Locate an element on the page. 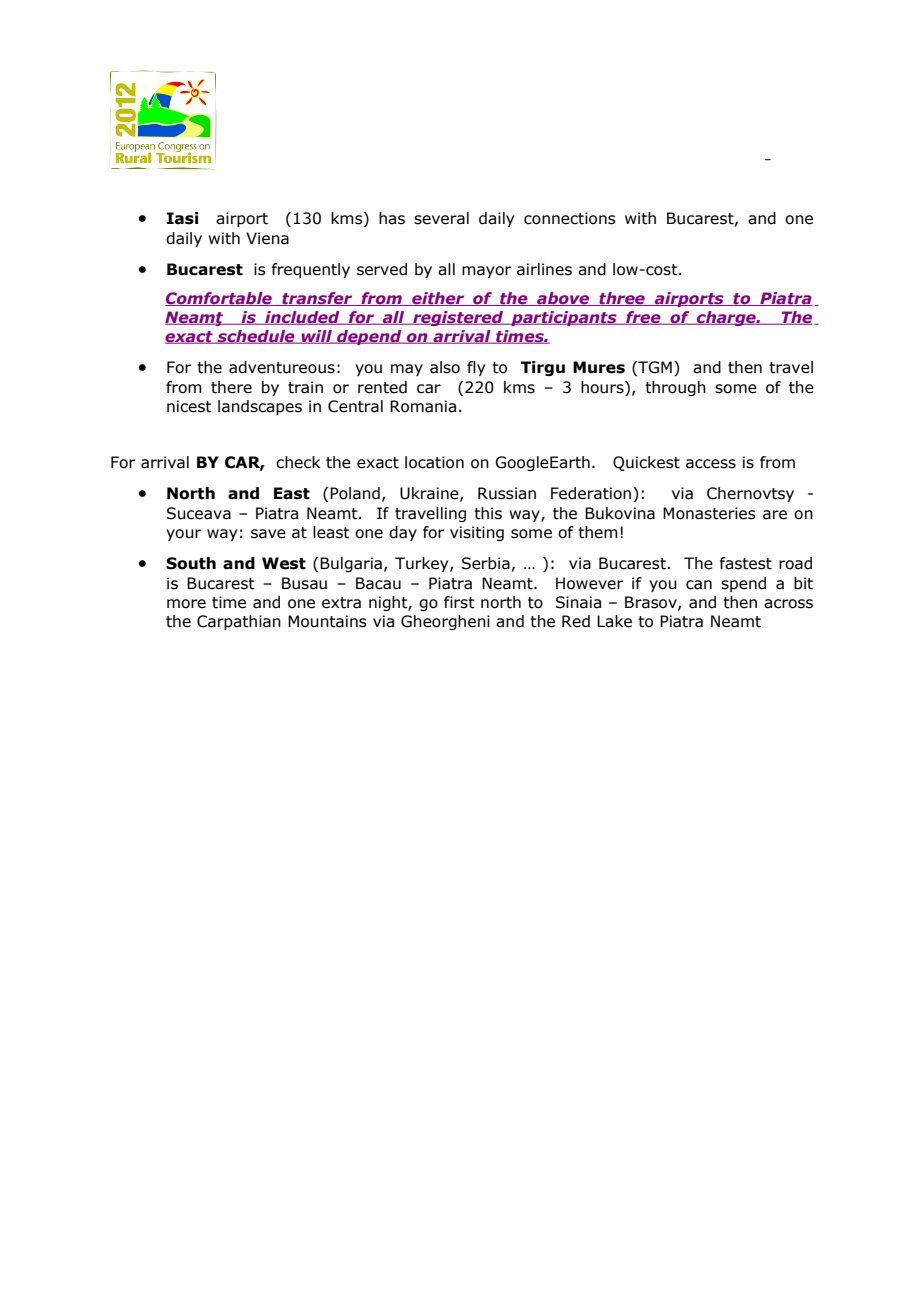  Romania is located at coordinates (423, 406).
